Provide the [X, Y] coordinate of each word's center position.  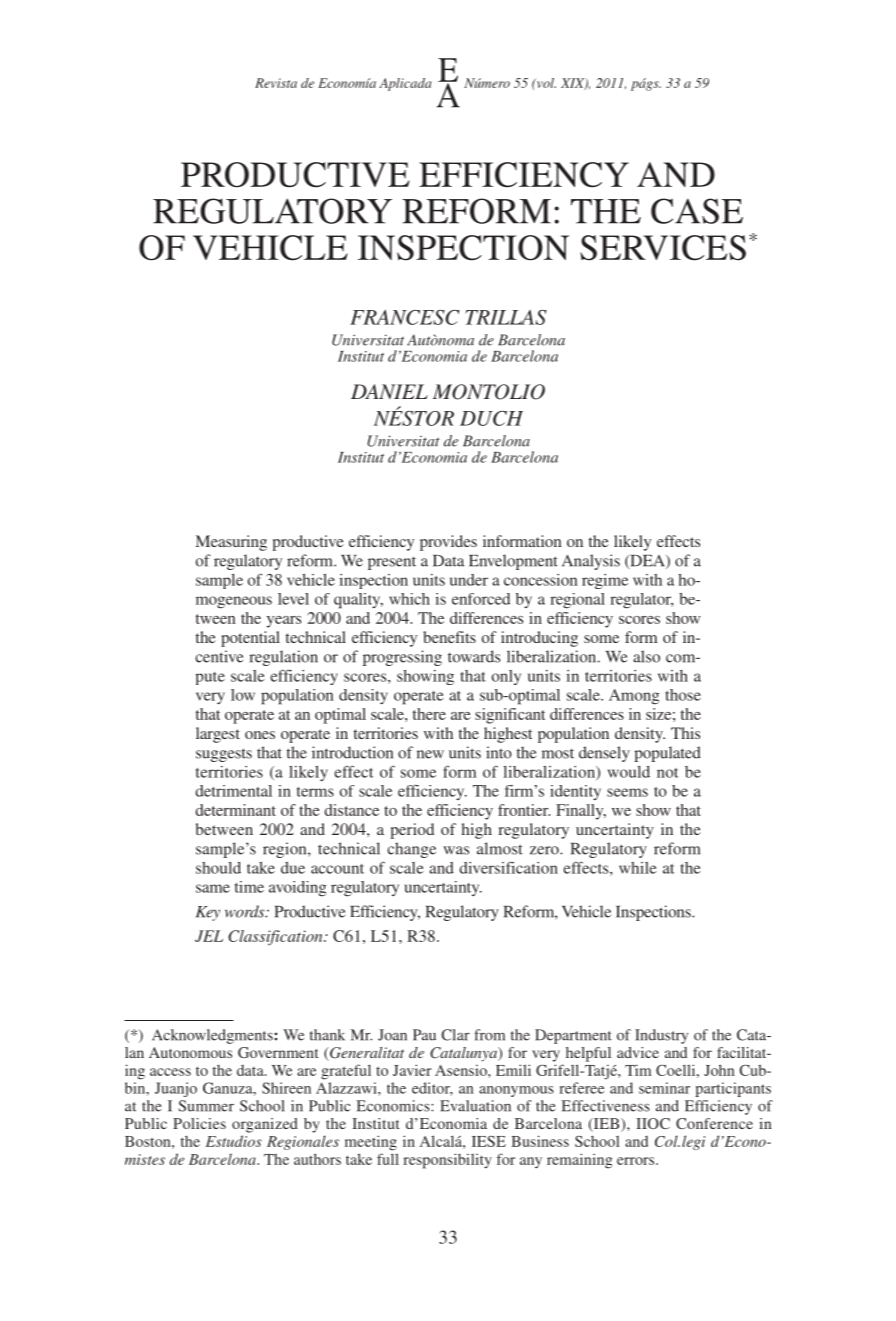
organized [265, 1125]
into [499, 752]
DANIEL [389, 391]
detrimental [233, 791]
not [667, 773]
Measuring [231, 543]
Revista [276, 83]
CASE [697, 211]
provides [448, 543]
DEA [647, 562]
